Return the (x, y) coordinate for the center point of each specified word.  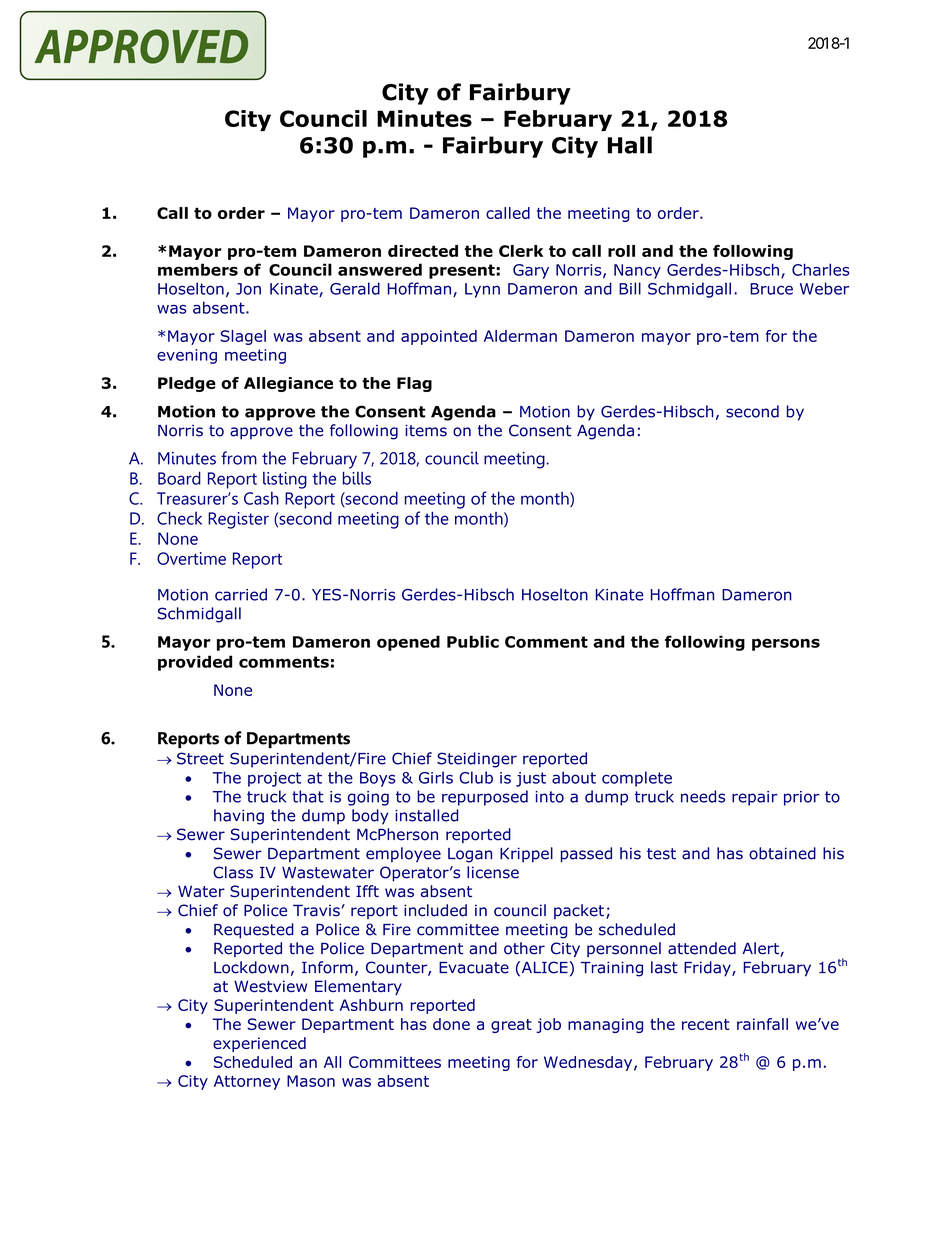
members (198, 269)
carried (241, 594)
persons (786, 644)
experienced (259, 1044)
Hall (630, 145)
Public (473, 641)
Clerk (521, 251)
